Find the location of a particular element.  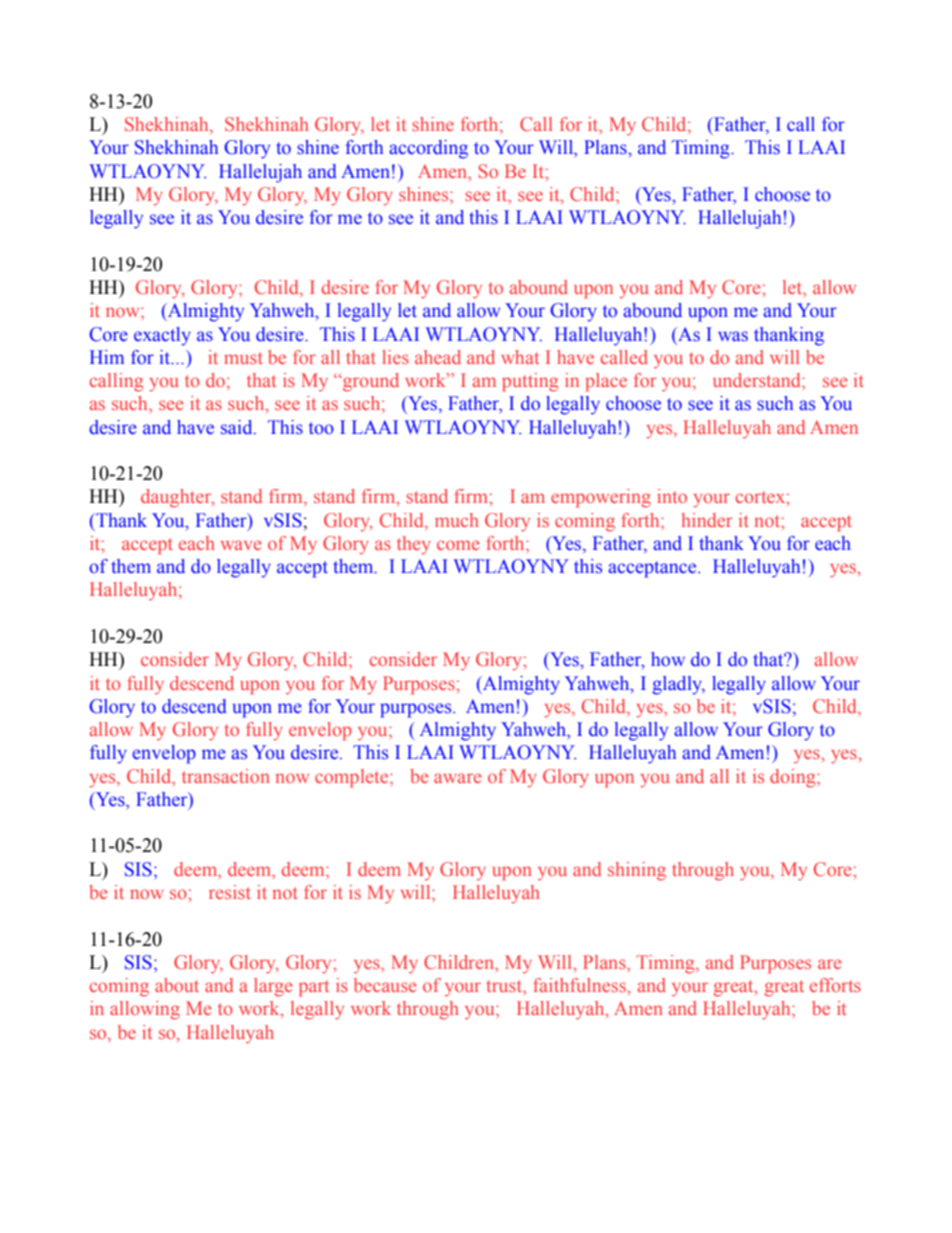

was is located at coordinates (733, 336).
